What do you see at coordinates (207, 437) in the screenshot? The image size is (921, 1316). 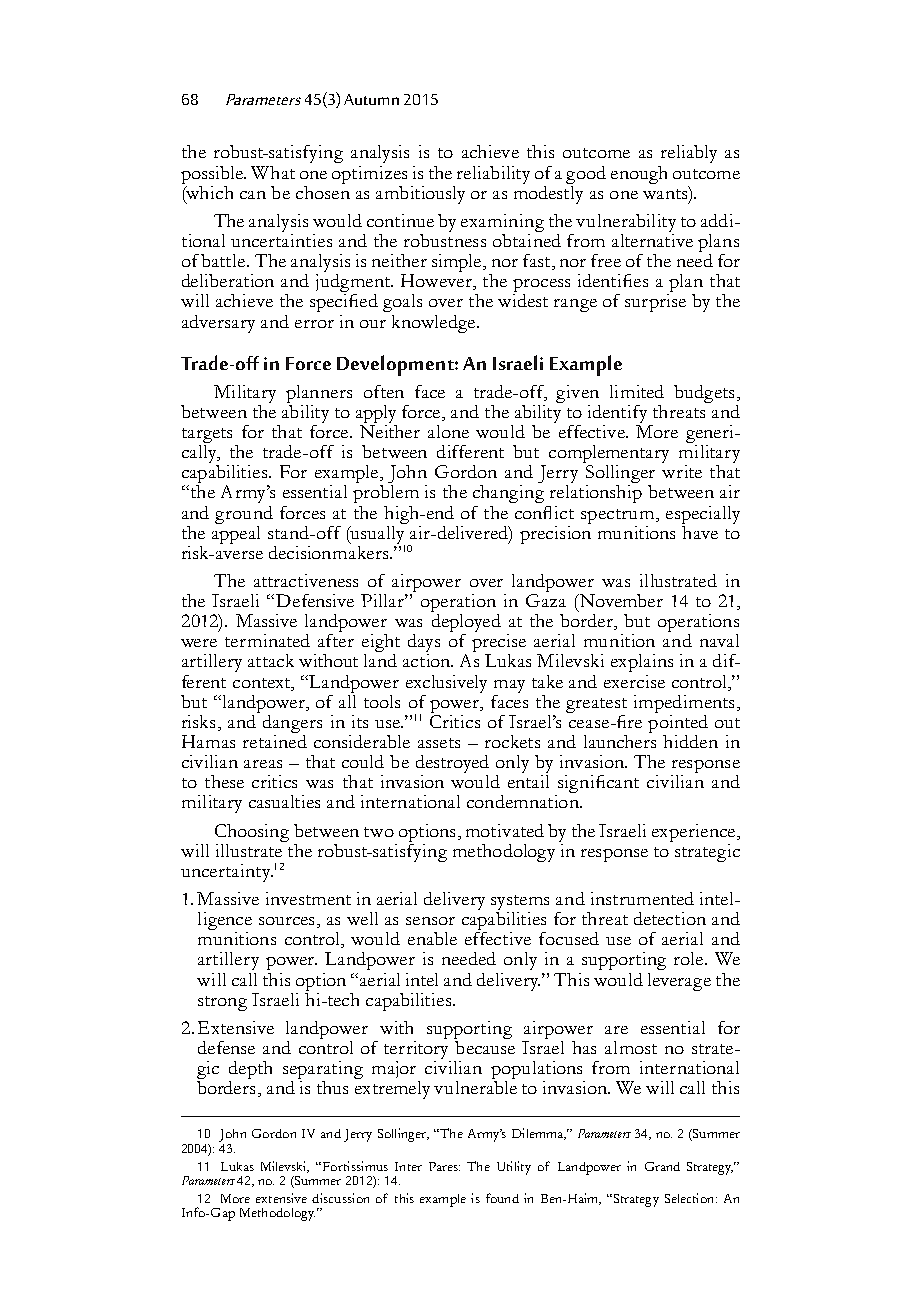 I see `targets` at bounding box center [207, 437].
